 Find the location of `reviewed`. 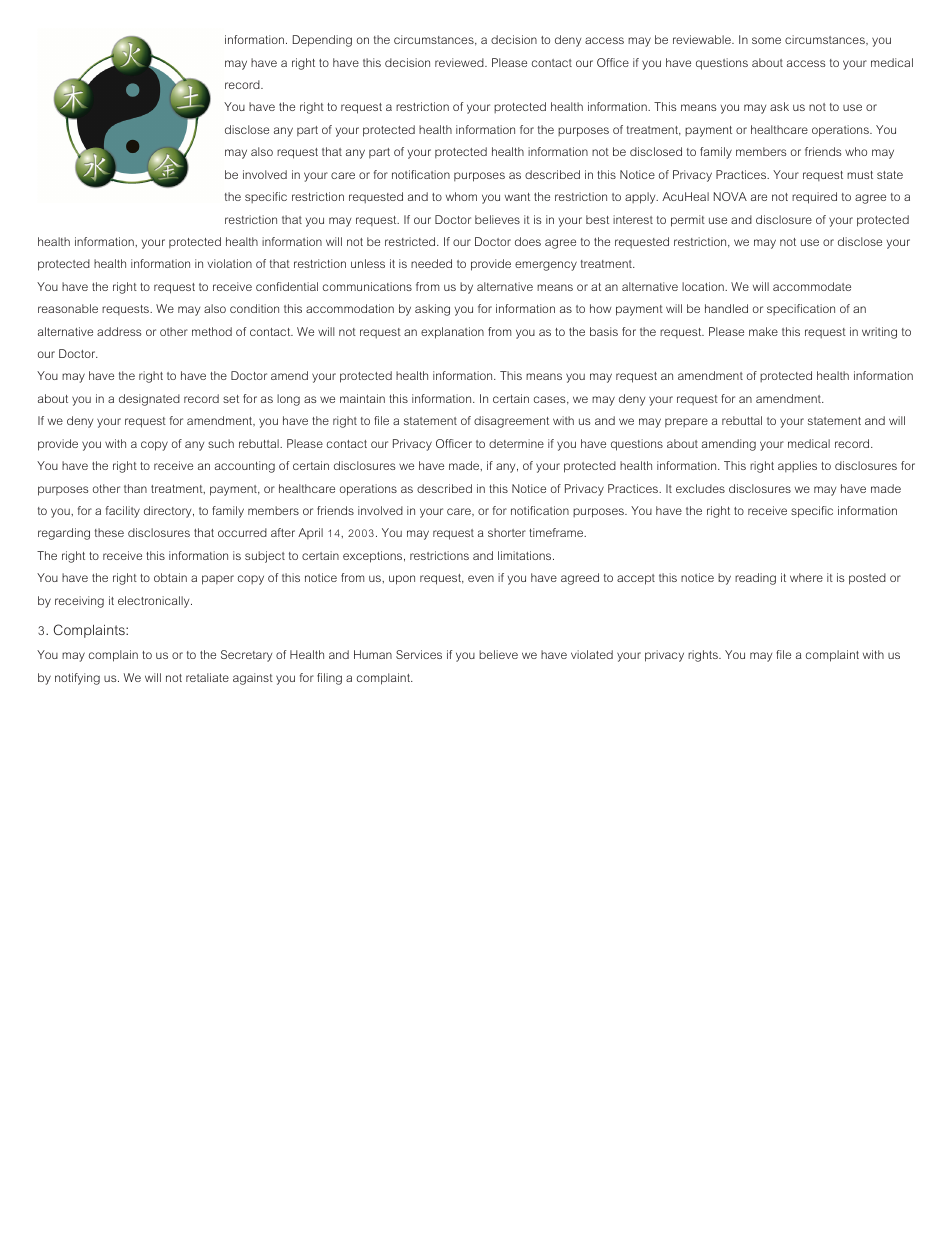

reviewed is located at coordinates (460, 62).
